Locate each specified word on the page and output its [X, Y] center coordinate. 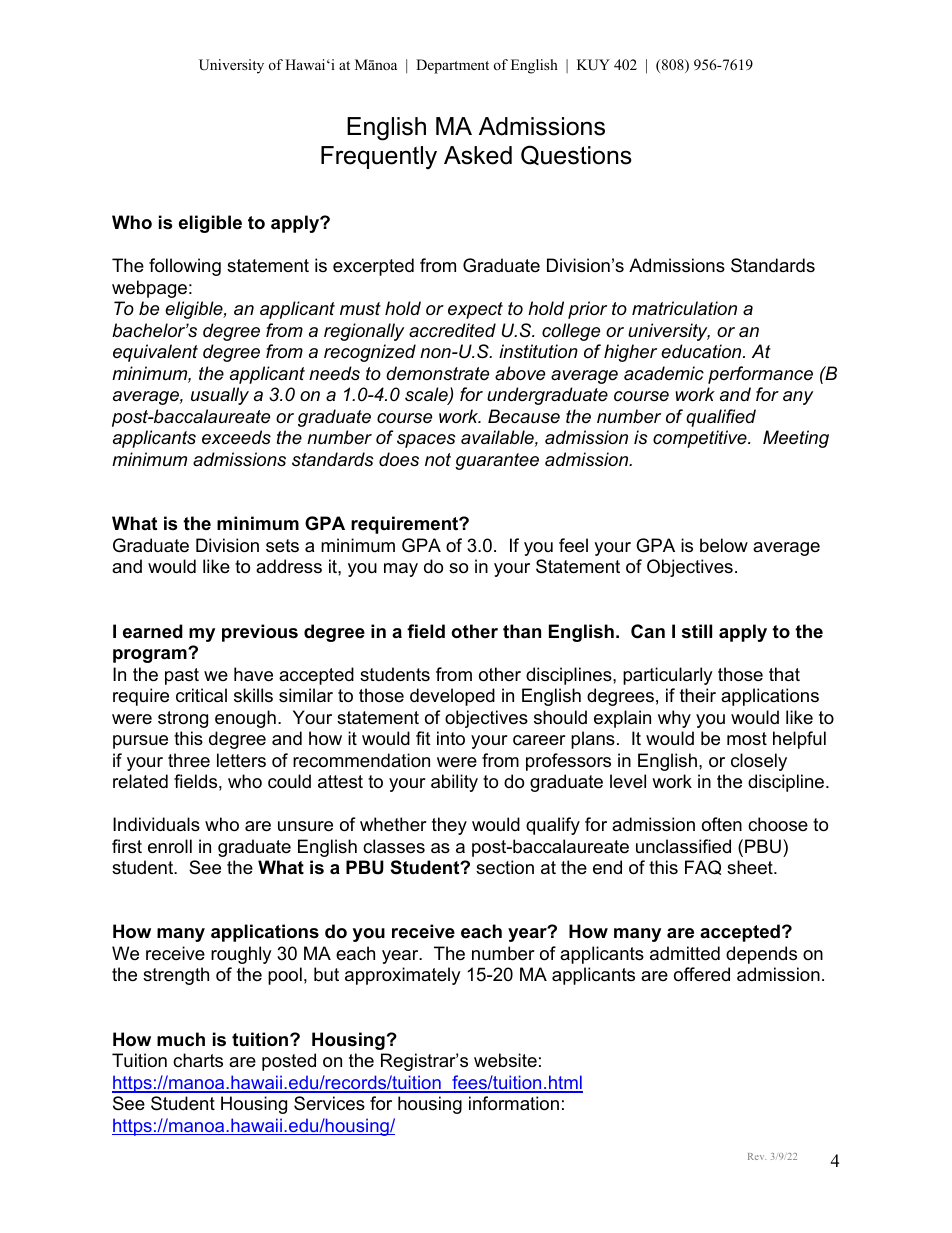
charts [198, 1060]
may [401, 570]
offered [702, 974]
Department [452, 66]
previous [260, 633]
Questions [576, 155]
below [724, 545]
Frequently [379, 158]
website [505, 1060]
